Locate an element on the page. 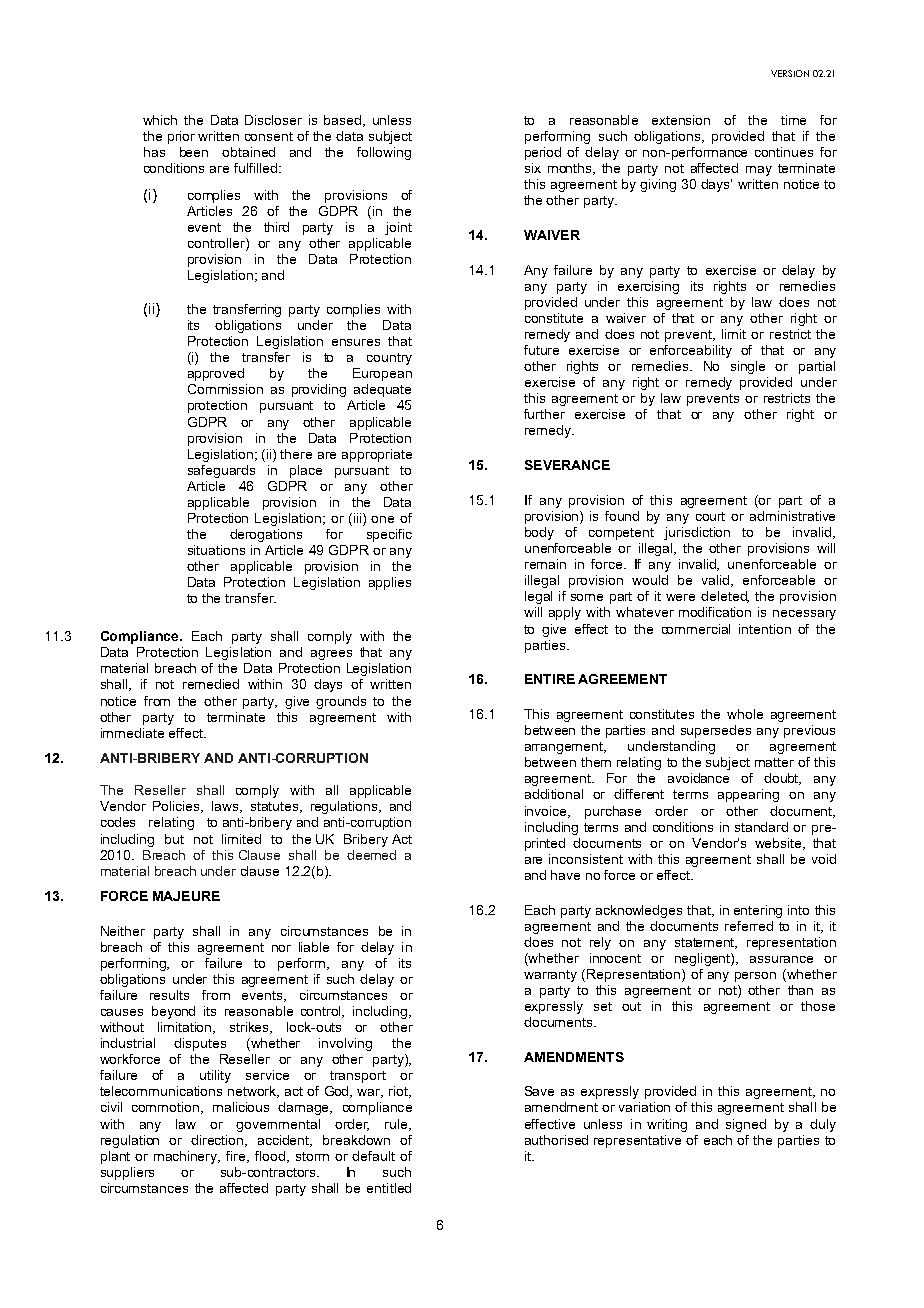 The height and width of the page is (1308, 924). appearing is located at coordinates (748, 795).
